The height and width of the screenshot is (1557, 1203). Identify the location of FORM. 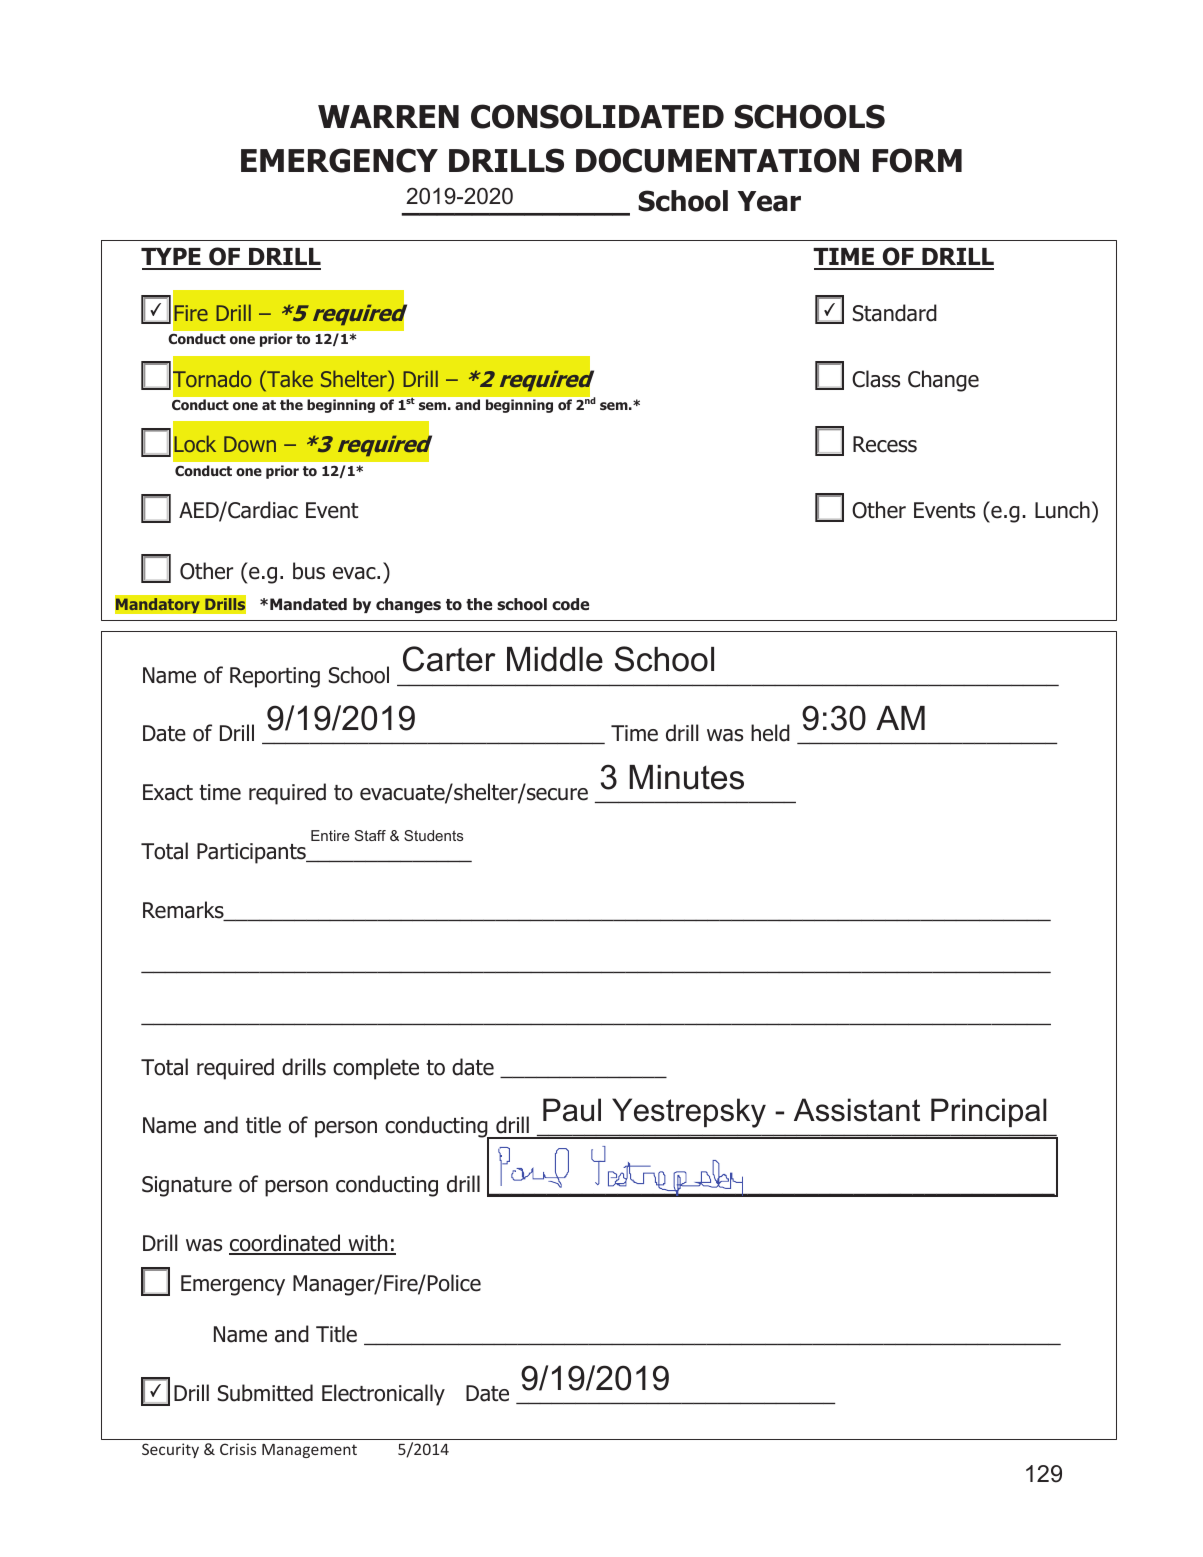
(917, 160).
